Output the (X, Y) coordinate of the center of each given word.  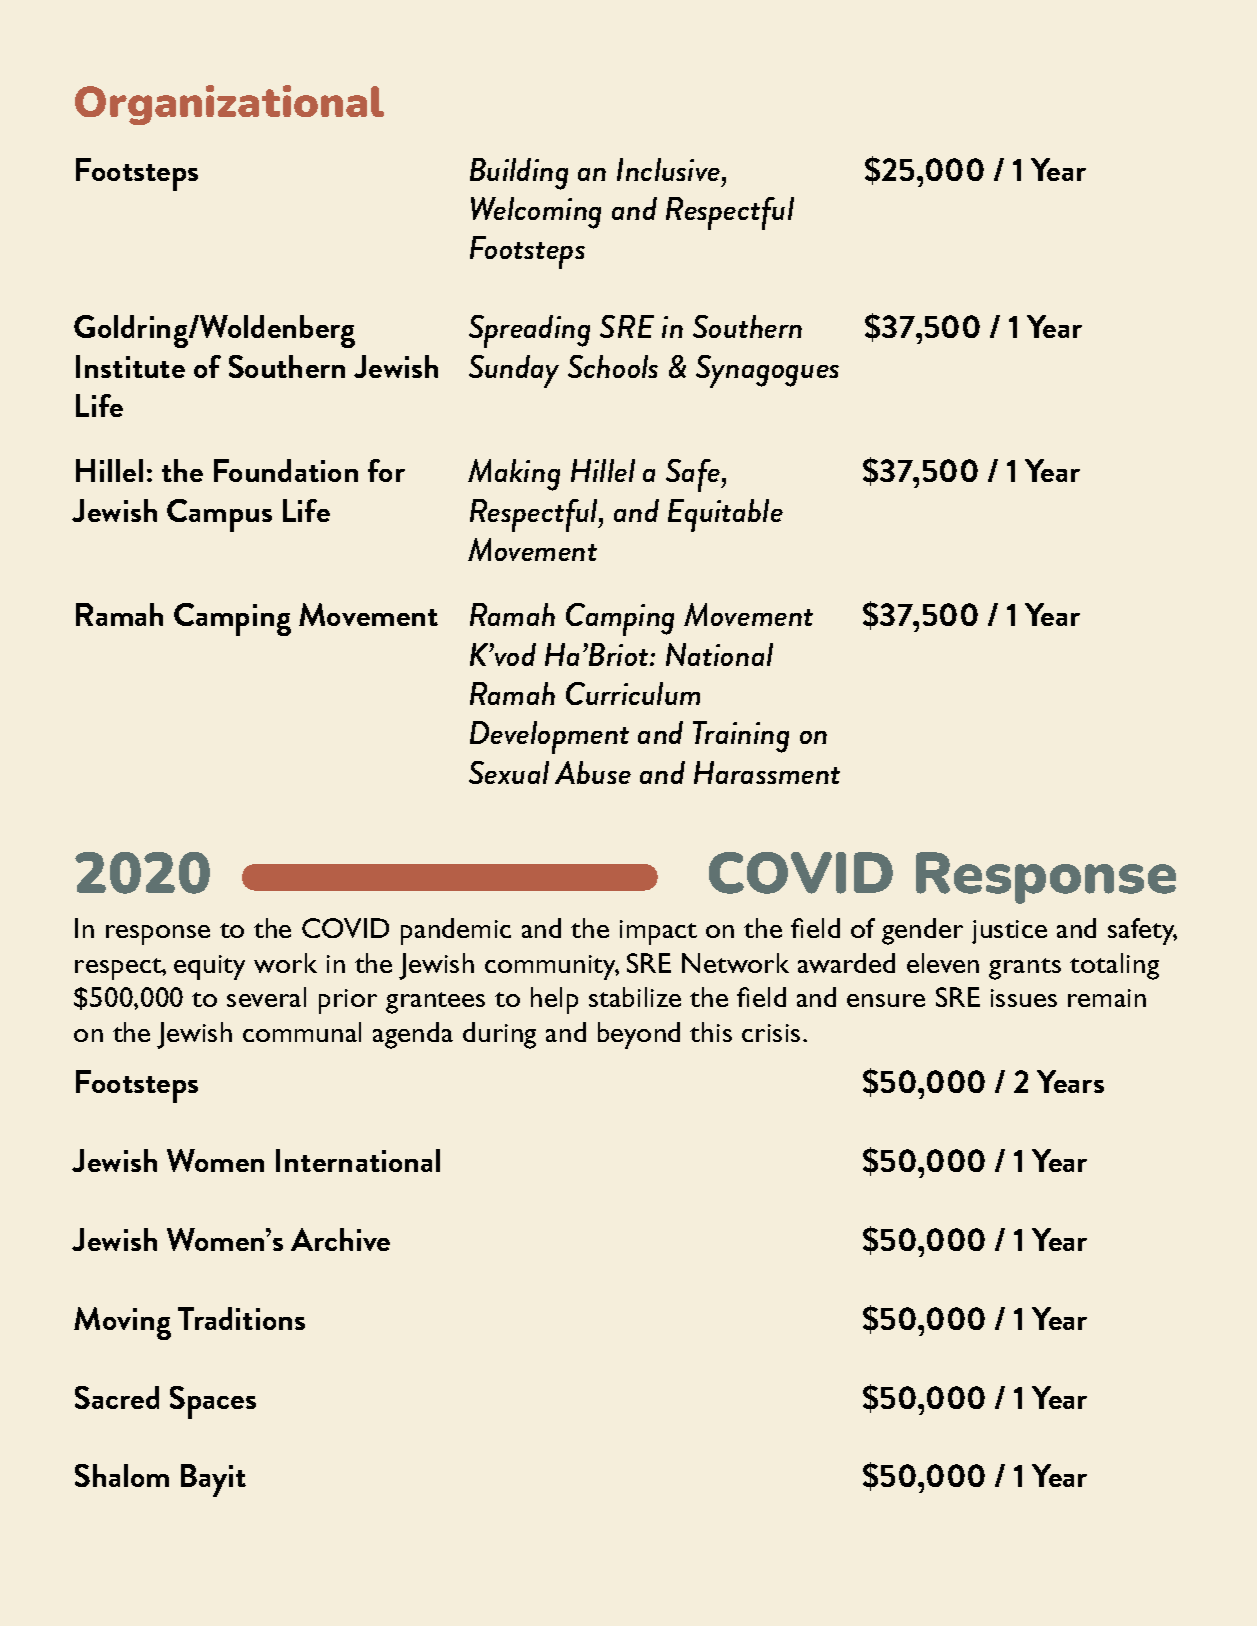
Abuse (593, 772)
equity (209, 967)
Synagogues (767, 371)
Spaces (213, 1402)
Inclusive (670, 169)
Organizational (229, 105)
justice (1009, 932)
